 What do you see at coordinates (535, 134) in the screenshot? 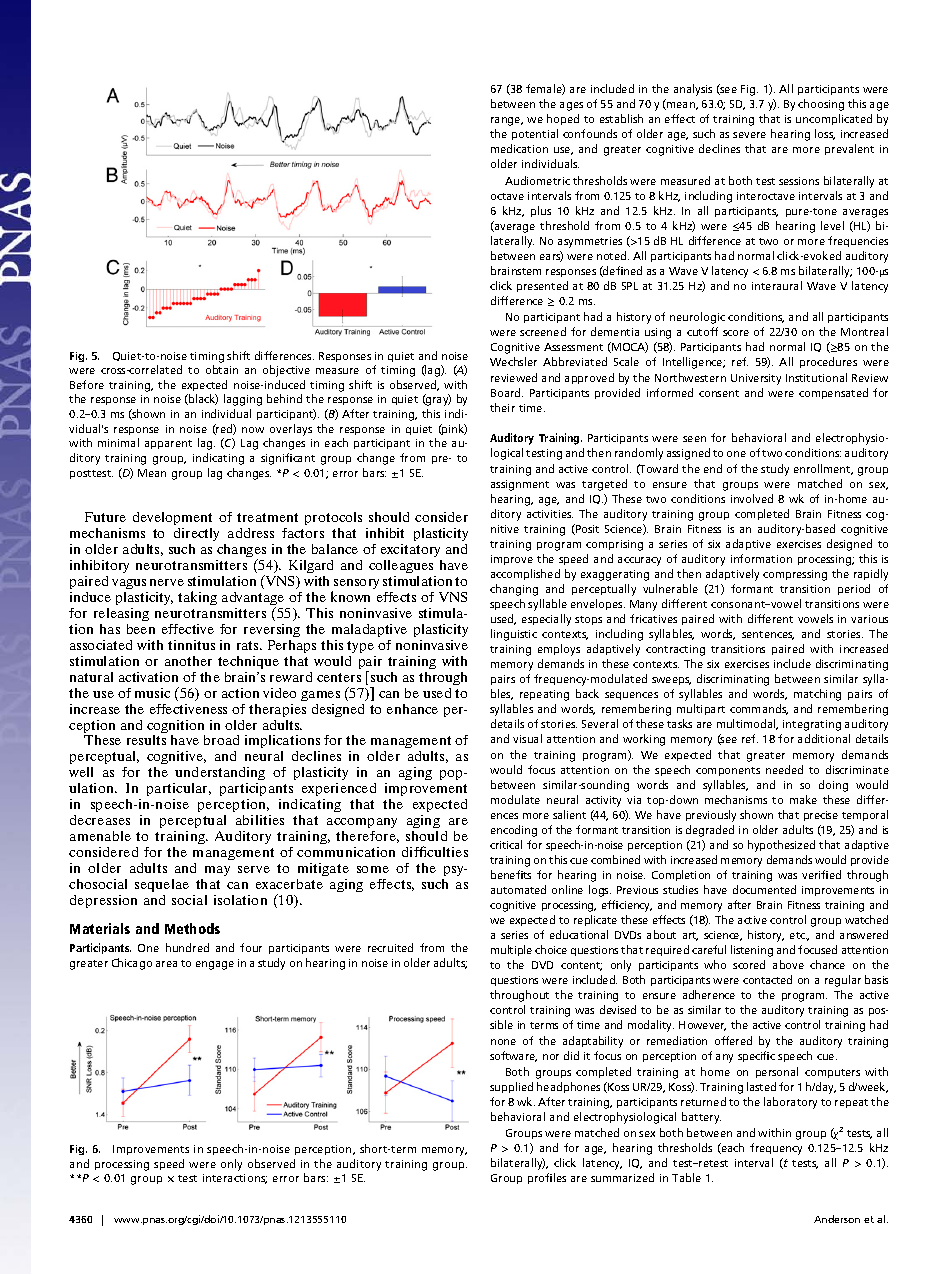
I see `potential` at bounding box center [535, 134].
